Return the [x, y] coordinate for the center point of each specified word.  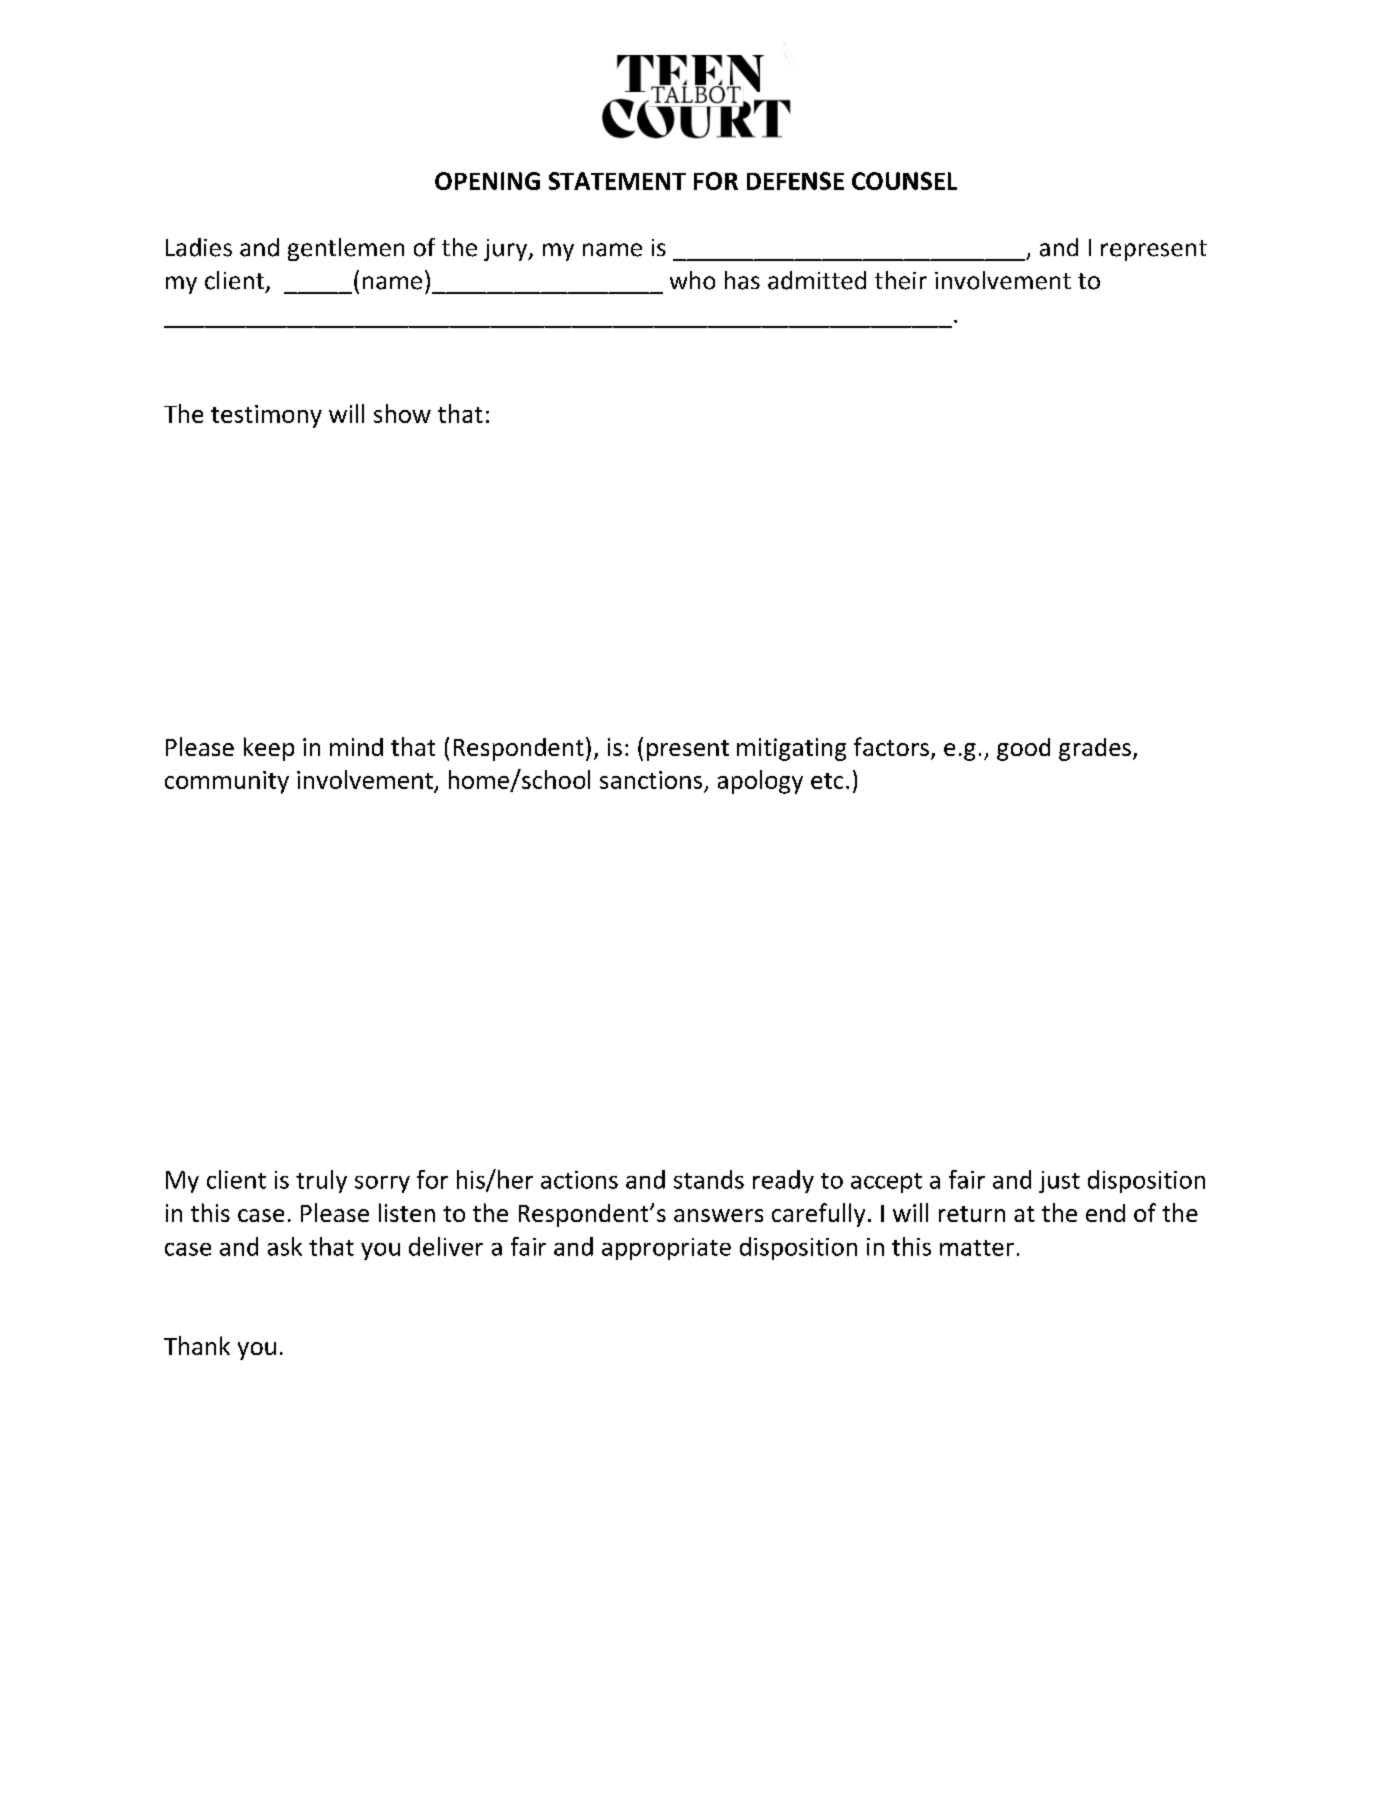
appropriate [666, 1249]
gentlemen [346, 249]
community [227, 782]
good [1023, 749]
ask [285, 1246]
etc [827, 781]
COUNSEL [904, 181]
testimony [266, 416]
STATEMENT [617, 181]
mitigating [791, 749]
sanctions [652, 781]
